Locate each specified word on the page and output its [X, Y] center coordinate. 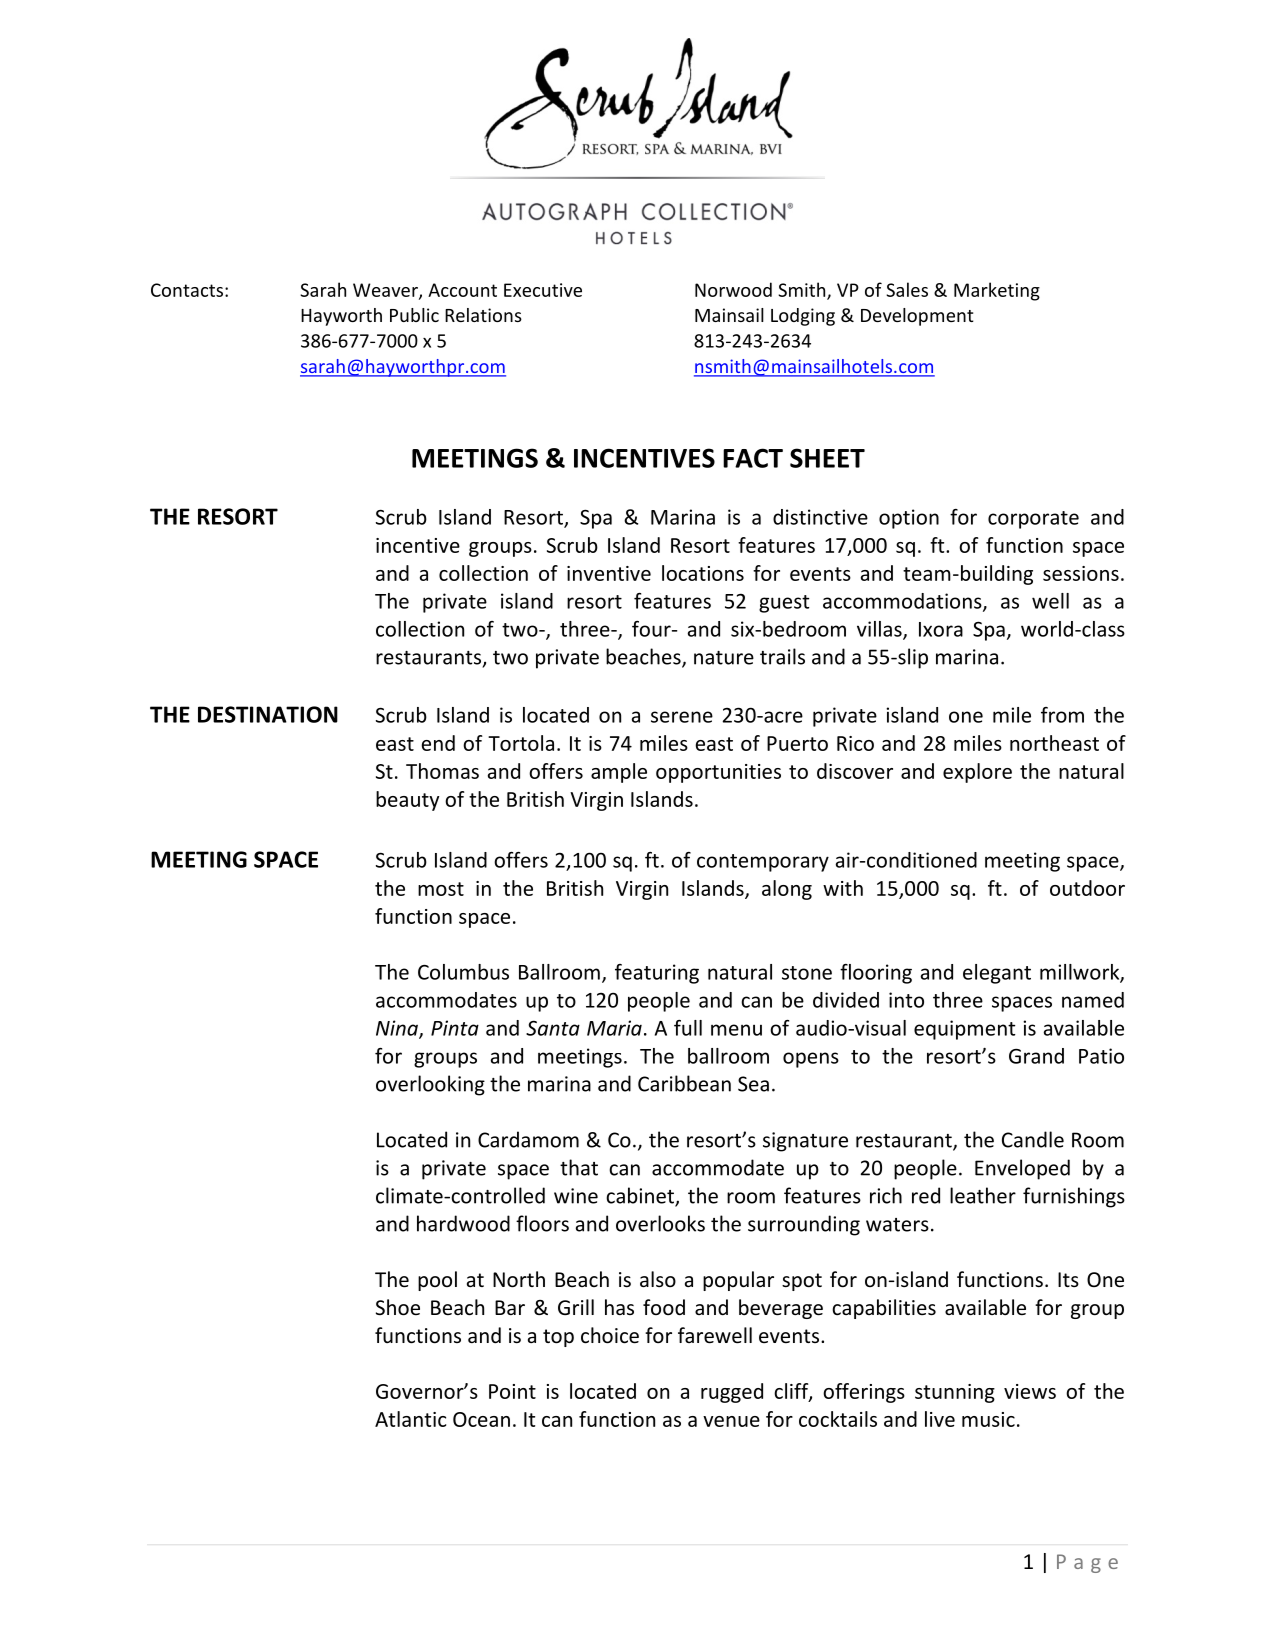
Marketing [997, 291]
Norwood [733, 289]
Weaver [386, 291]
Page [1087, 1563]
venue [731, 1421]
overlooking [430, 1085]
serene [682, 717]
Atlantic [410, 1419]
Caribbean [684, 1083]
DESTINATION [268, 714]
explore [977, 773]
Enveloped [1022, 1169]
